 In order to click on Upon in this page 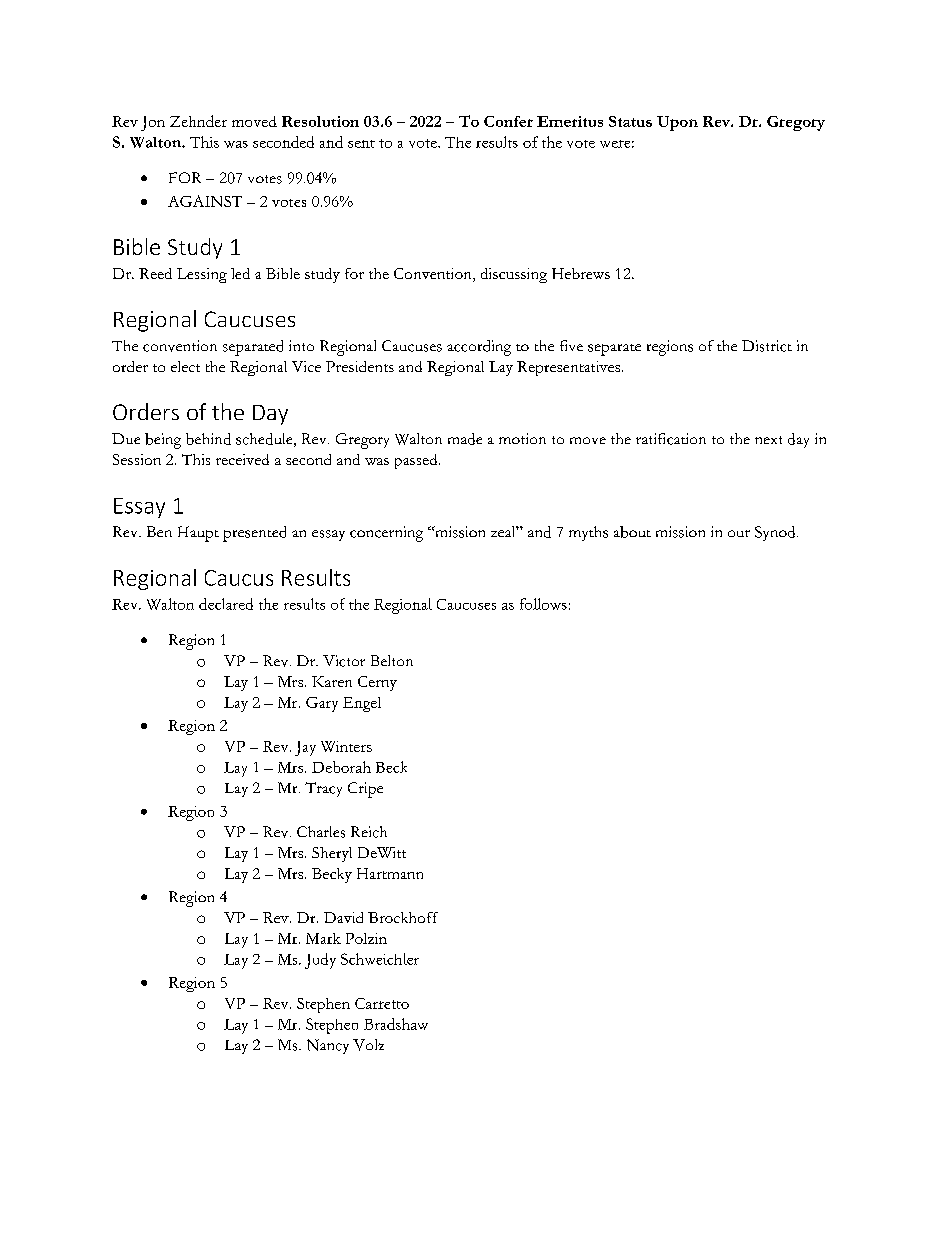, I will do `click(677, 123)`.
